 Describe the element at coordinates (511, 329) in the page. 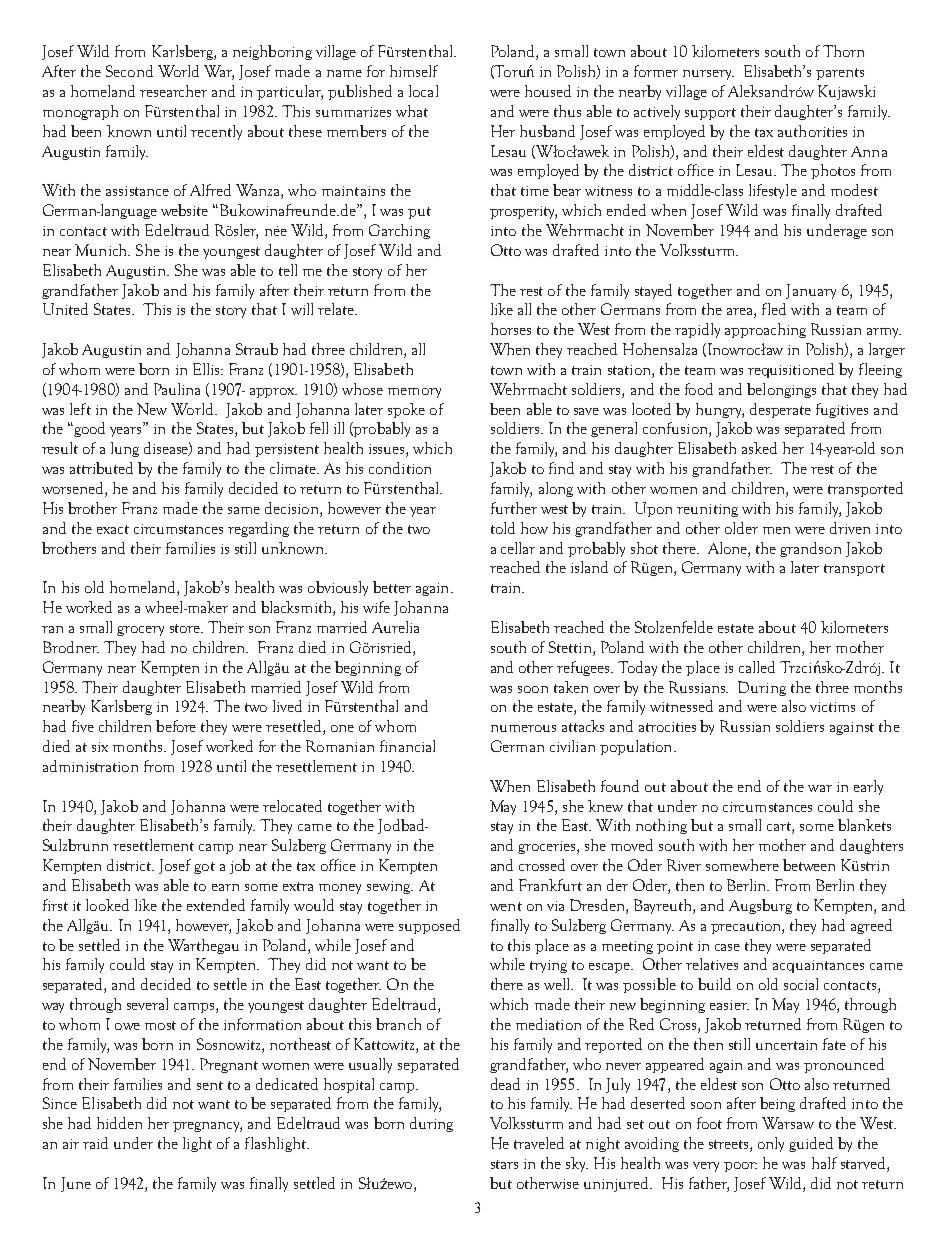

I see `horses` at that location.
